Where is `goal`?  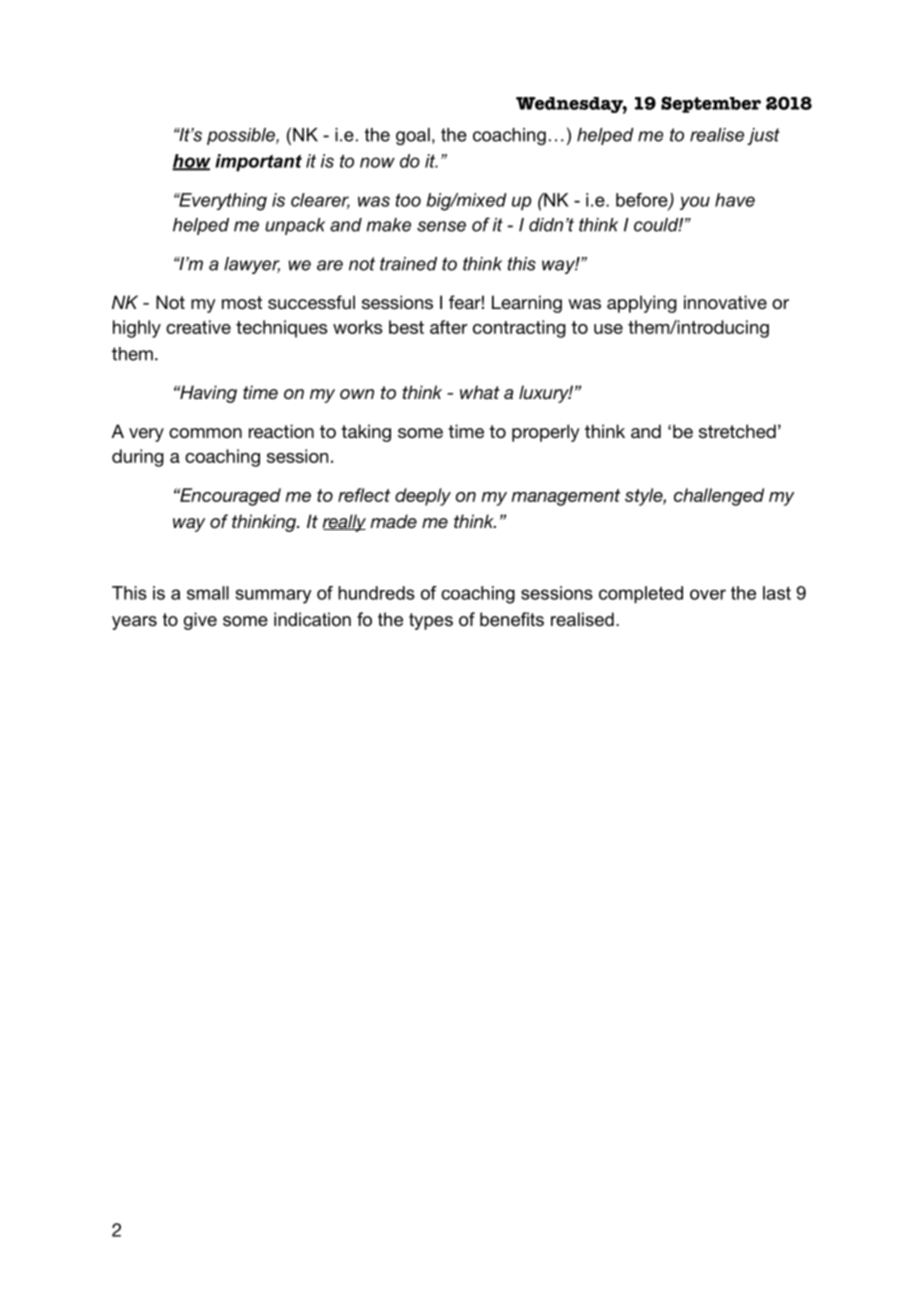
goal is located at coordinates (413, 136).
